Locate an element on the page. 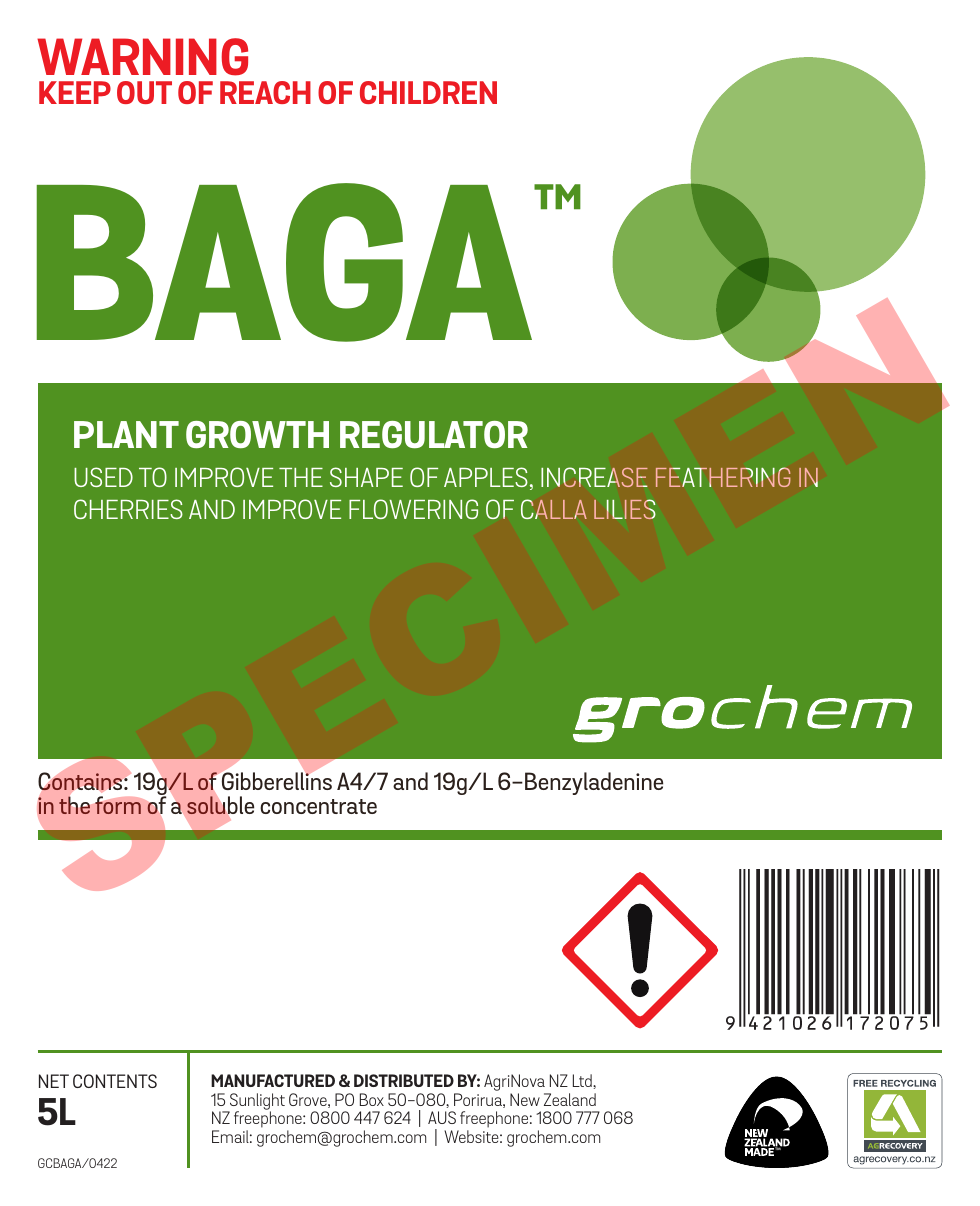 The width and height of the image is (980, 1206). REGULATOR is located at coordinates (434, 434).
